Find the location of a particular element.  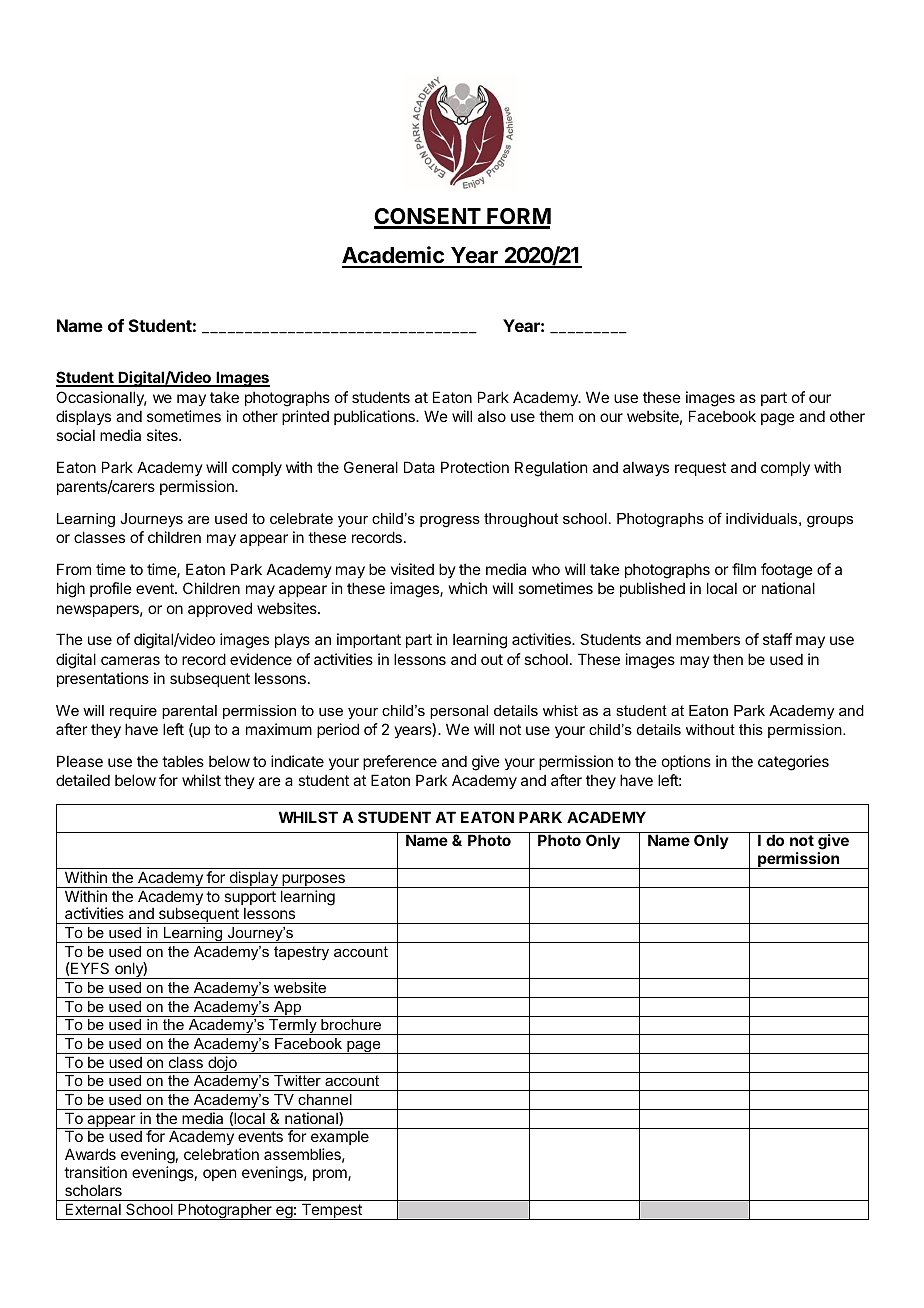

detailed is located at coordinates (83, 780).
